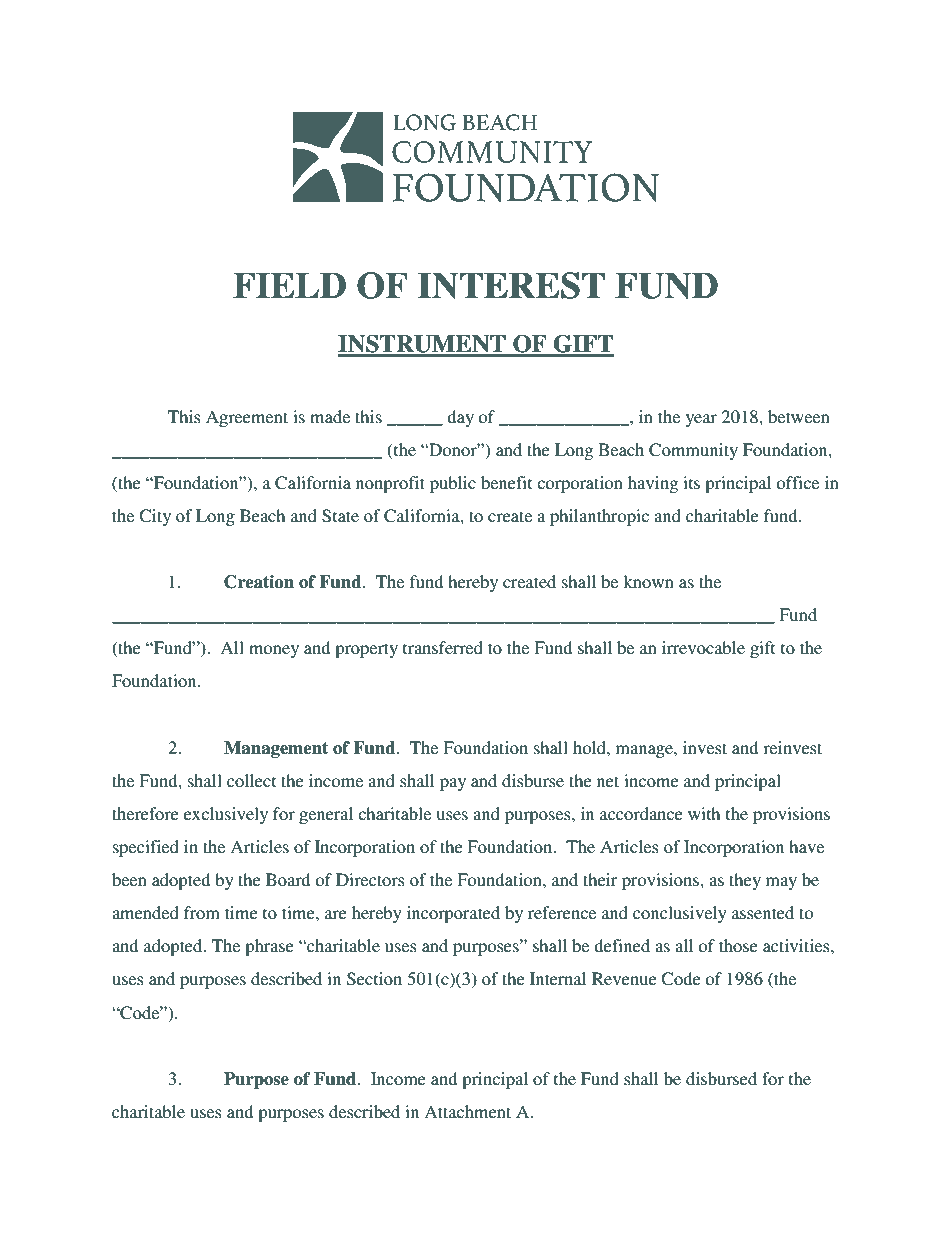  I want to click on phrase, so click(269, 947).
